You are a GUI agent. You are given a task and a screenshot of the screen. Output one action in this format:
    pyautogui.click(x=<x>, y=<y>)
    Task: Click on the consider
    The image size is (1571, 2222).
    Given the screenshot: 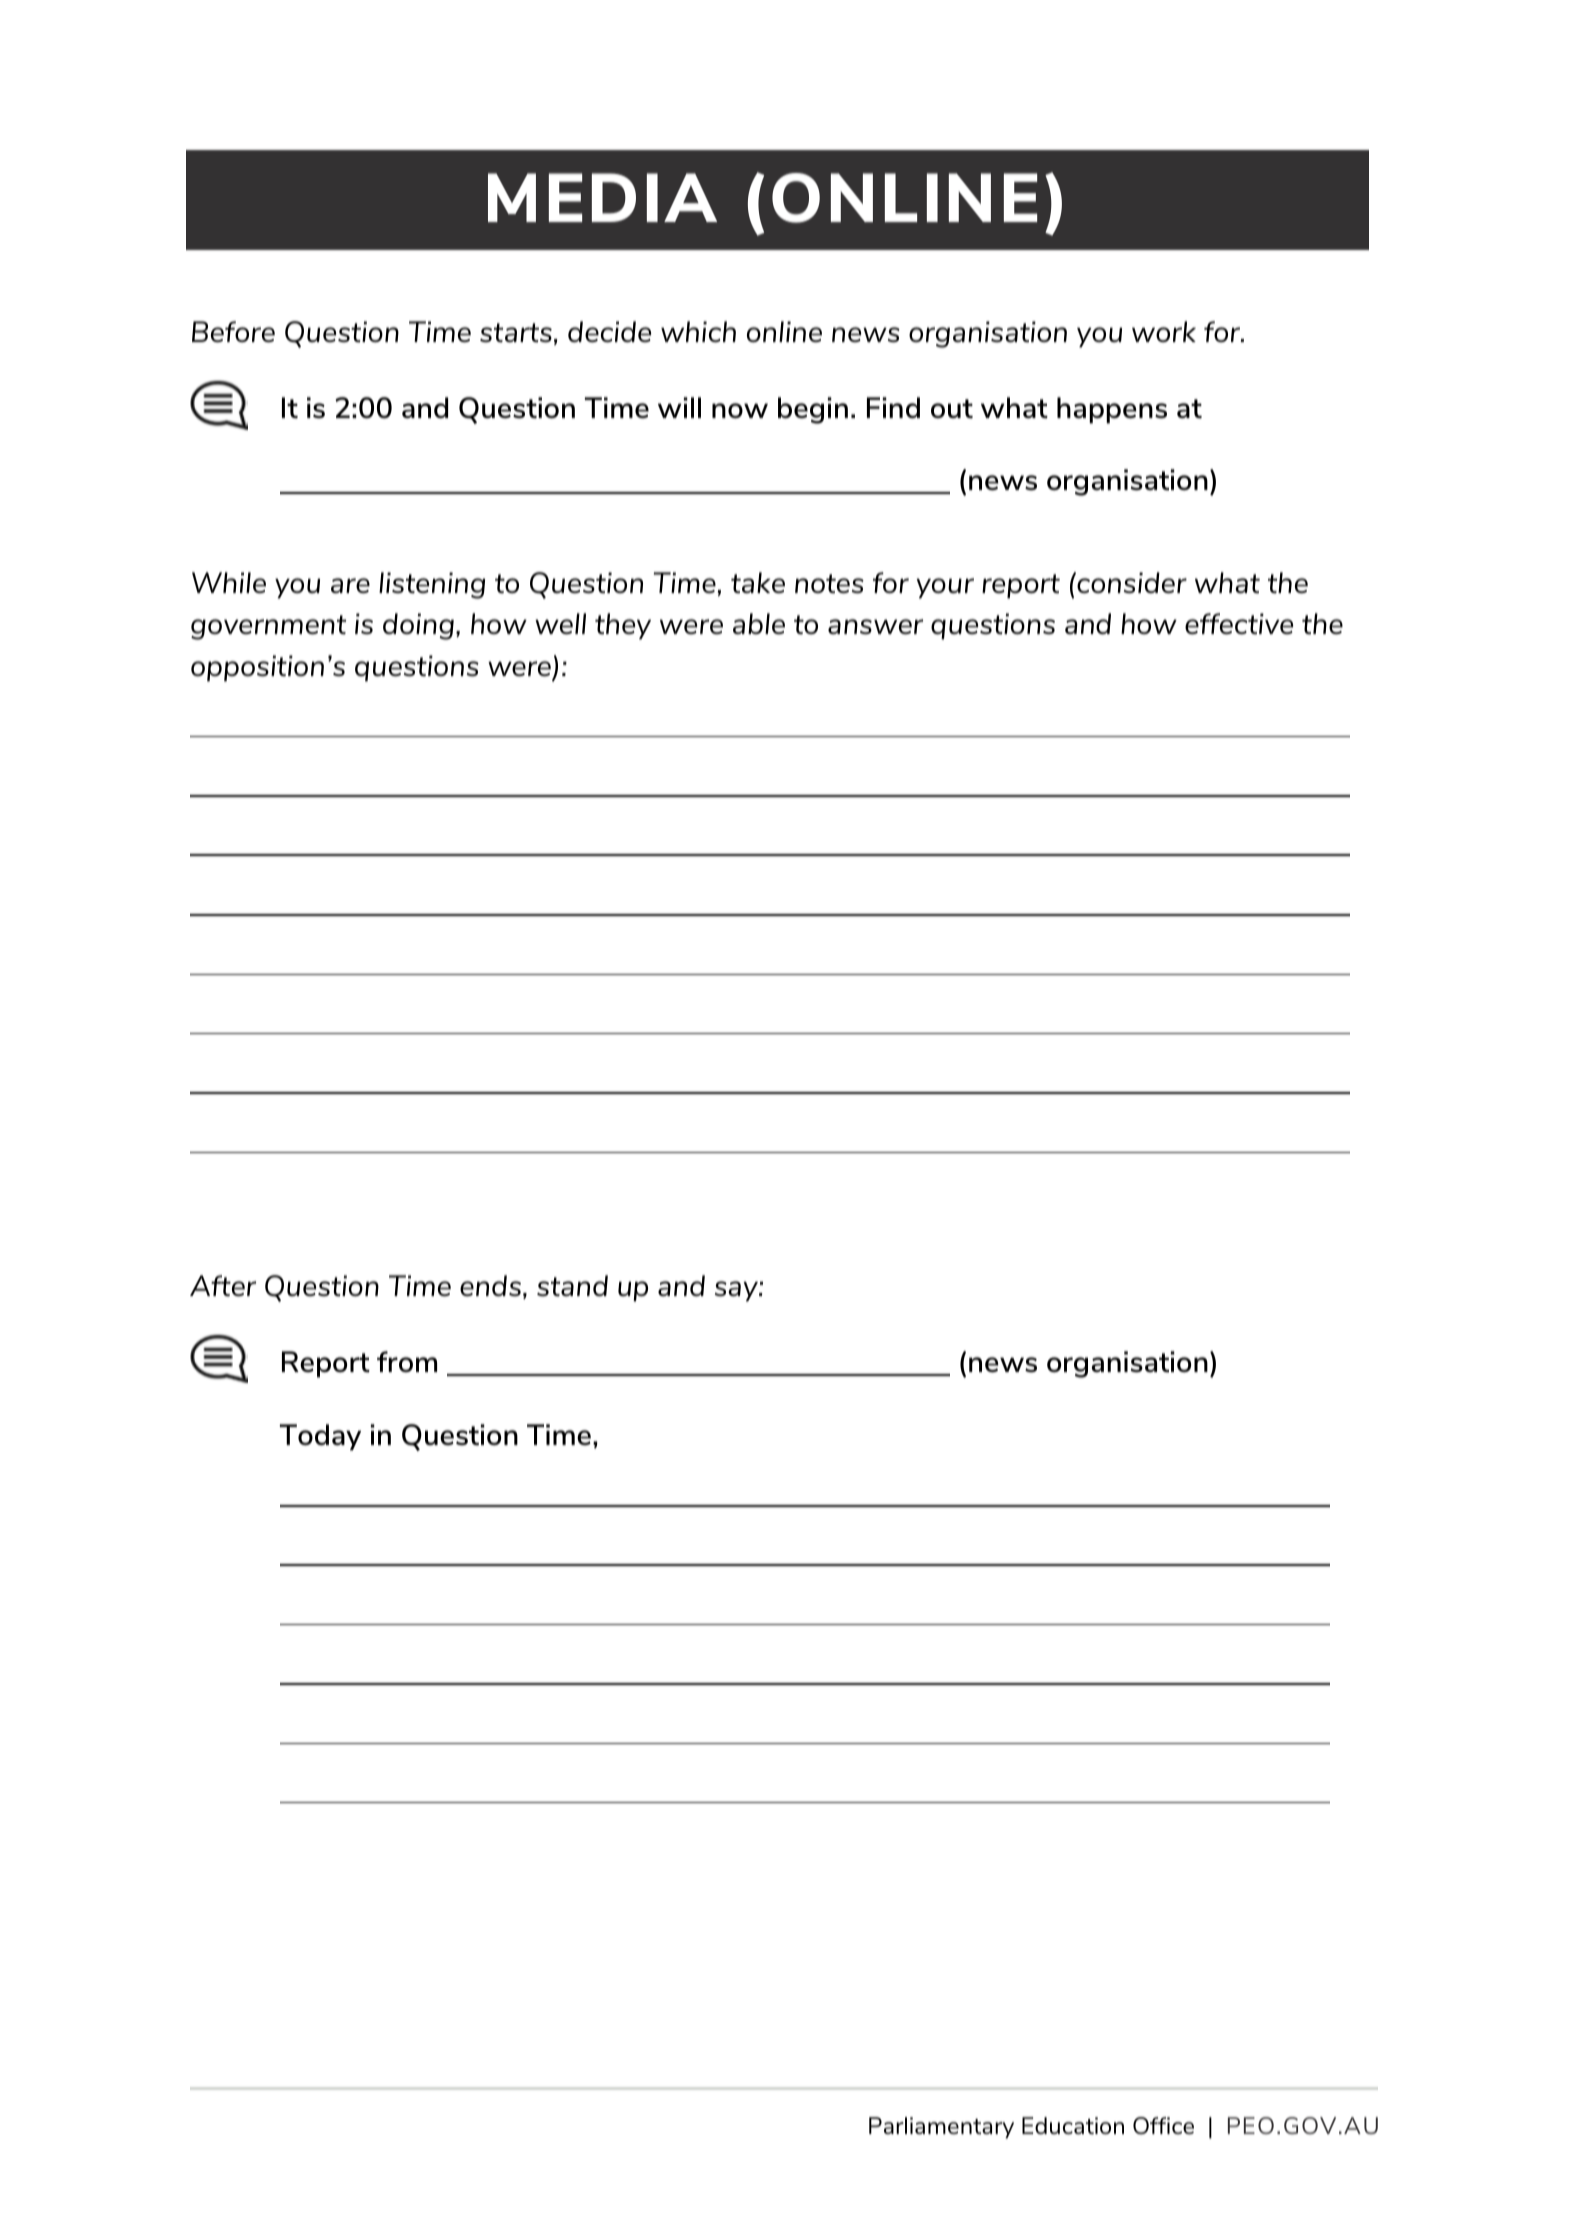 What is the action you would take?
    pyautogui.click(x=1131, y=582)
